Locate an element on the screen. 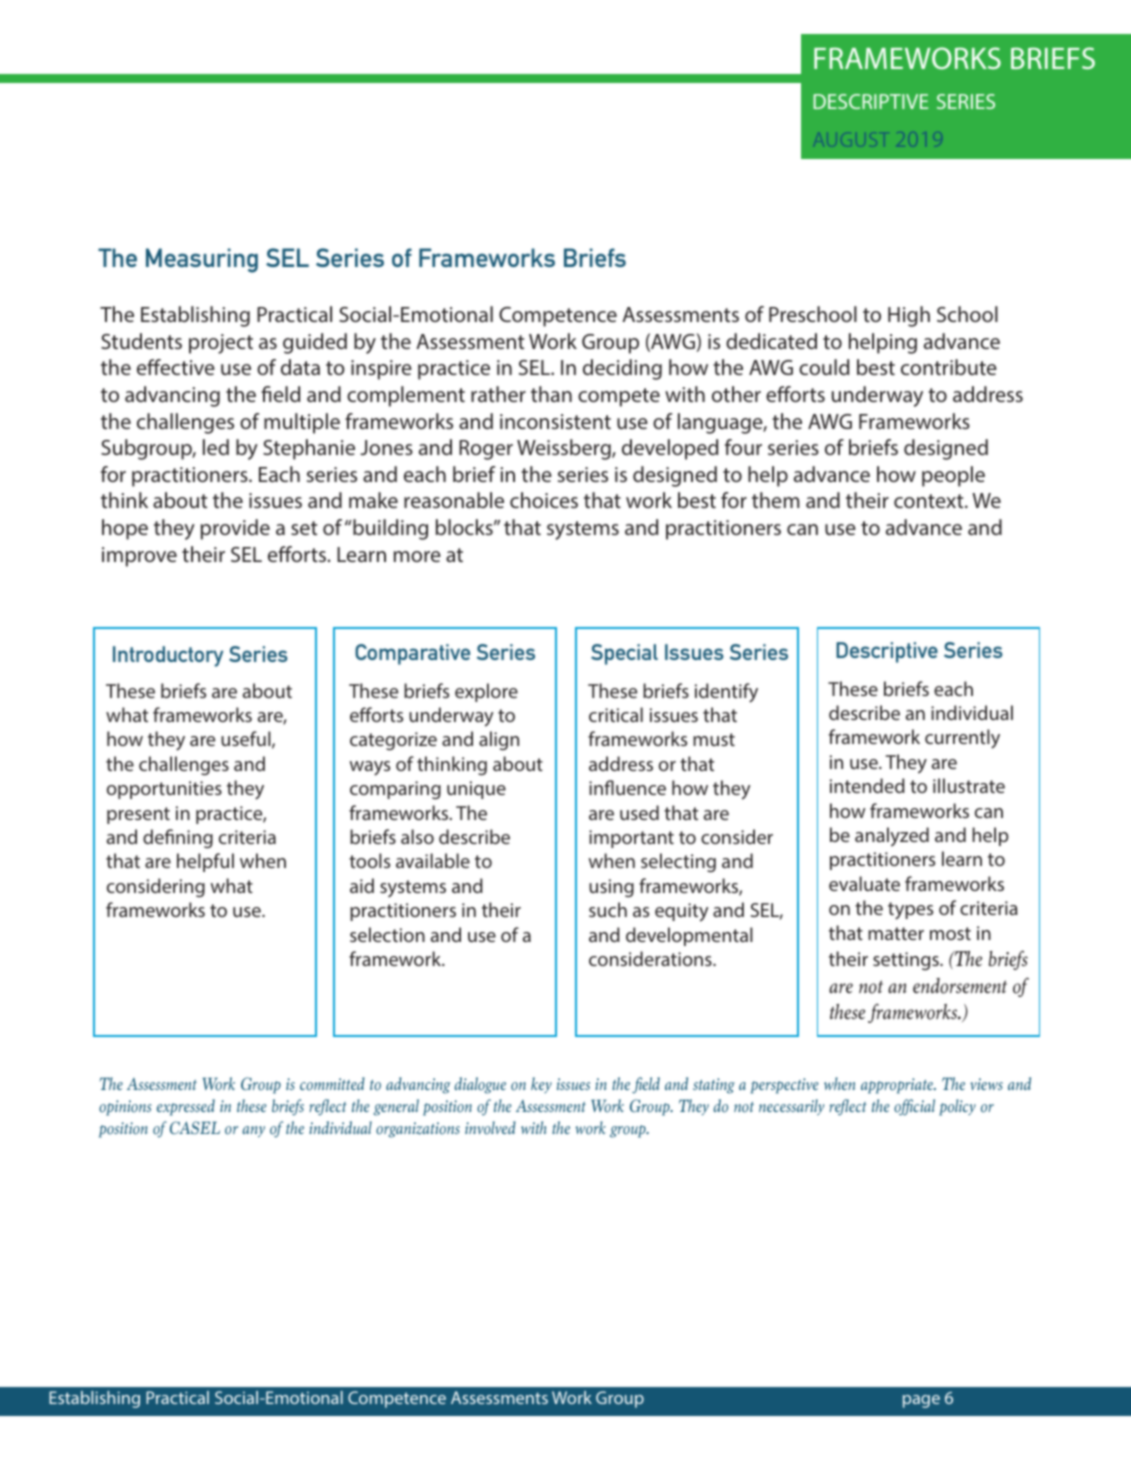 This screenshot has width=1131, height=1464. deciding is located at coordinates (622, 369).
